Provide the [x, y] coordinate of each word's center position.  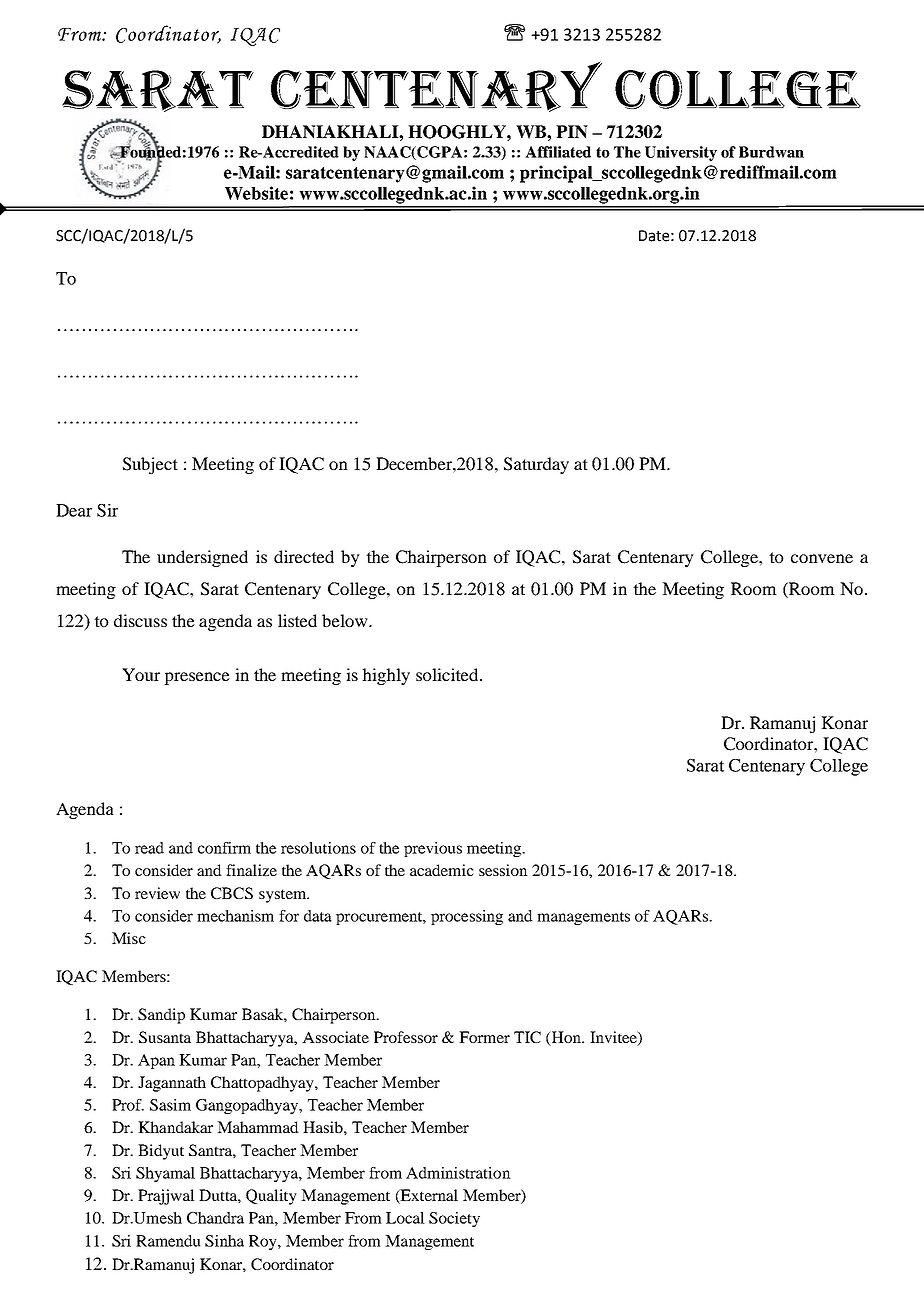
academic [442, 870]
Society [454, 1219]
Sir [107, 510]
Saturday [536, 465]
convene [822, 558]
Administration [458, 1173]
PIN [572, 132]
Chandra [215, 1218]
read [149, 848]
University [681, 153]
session [503, 870]
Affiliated [558, 152]
